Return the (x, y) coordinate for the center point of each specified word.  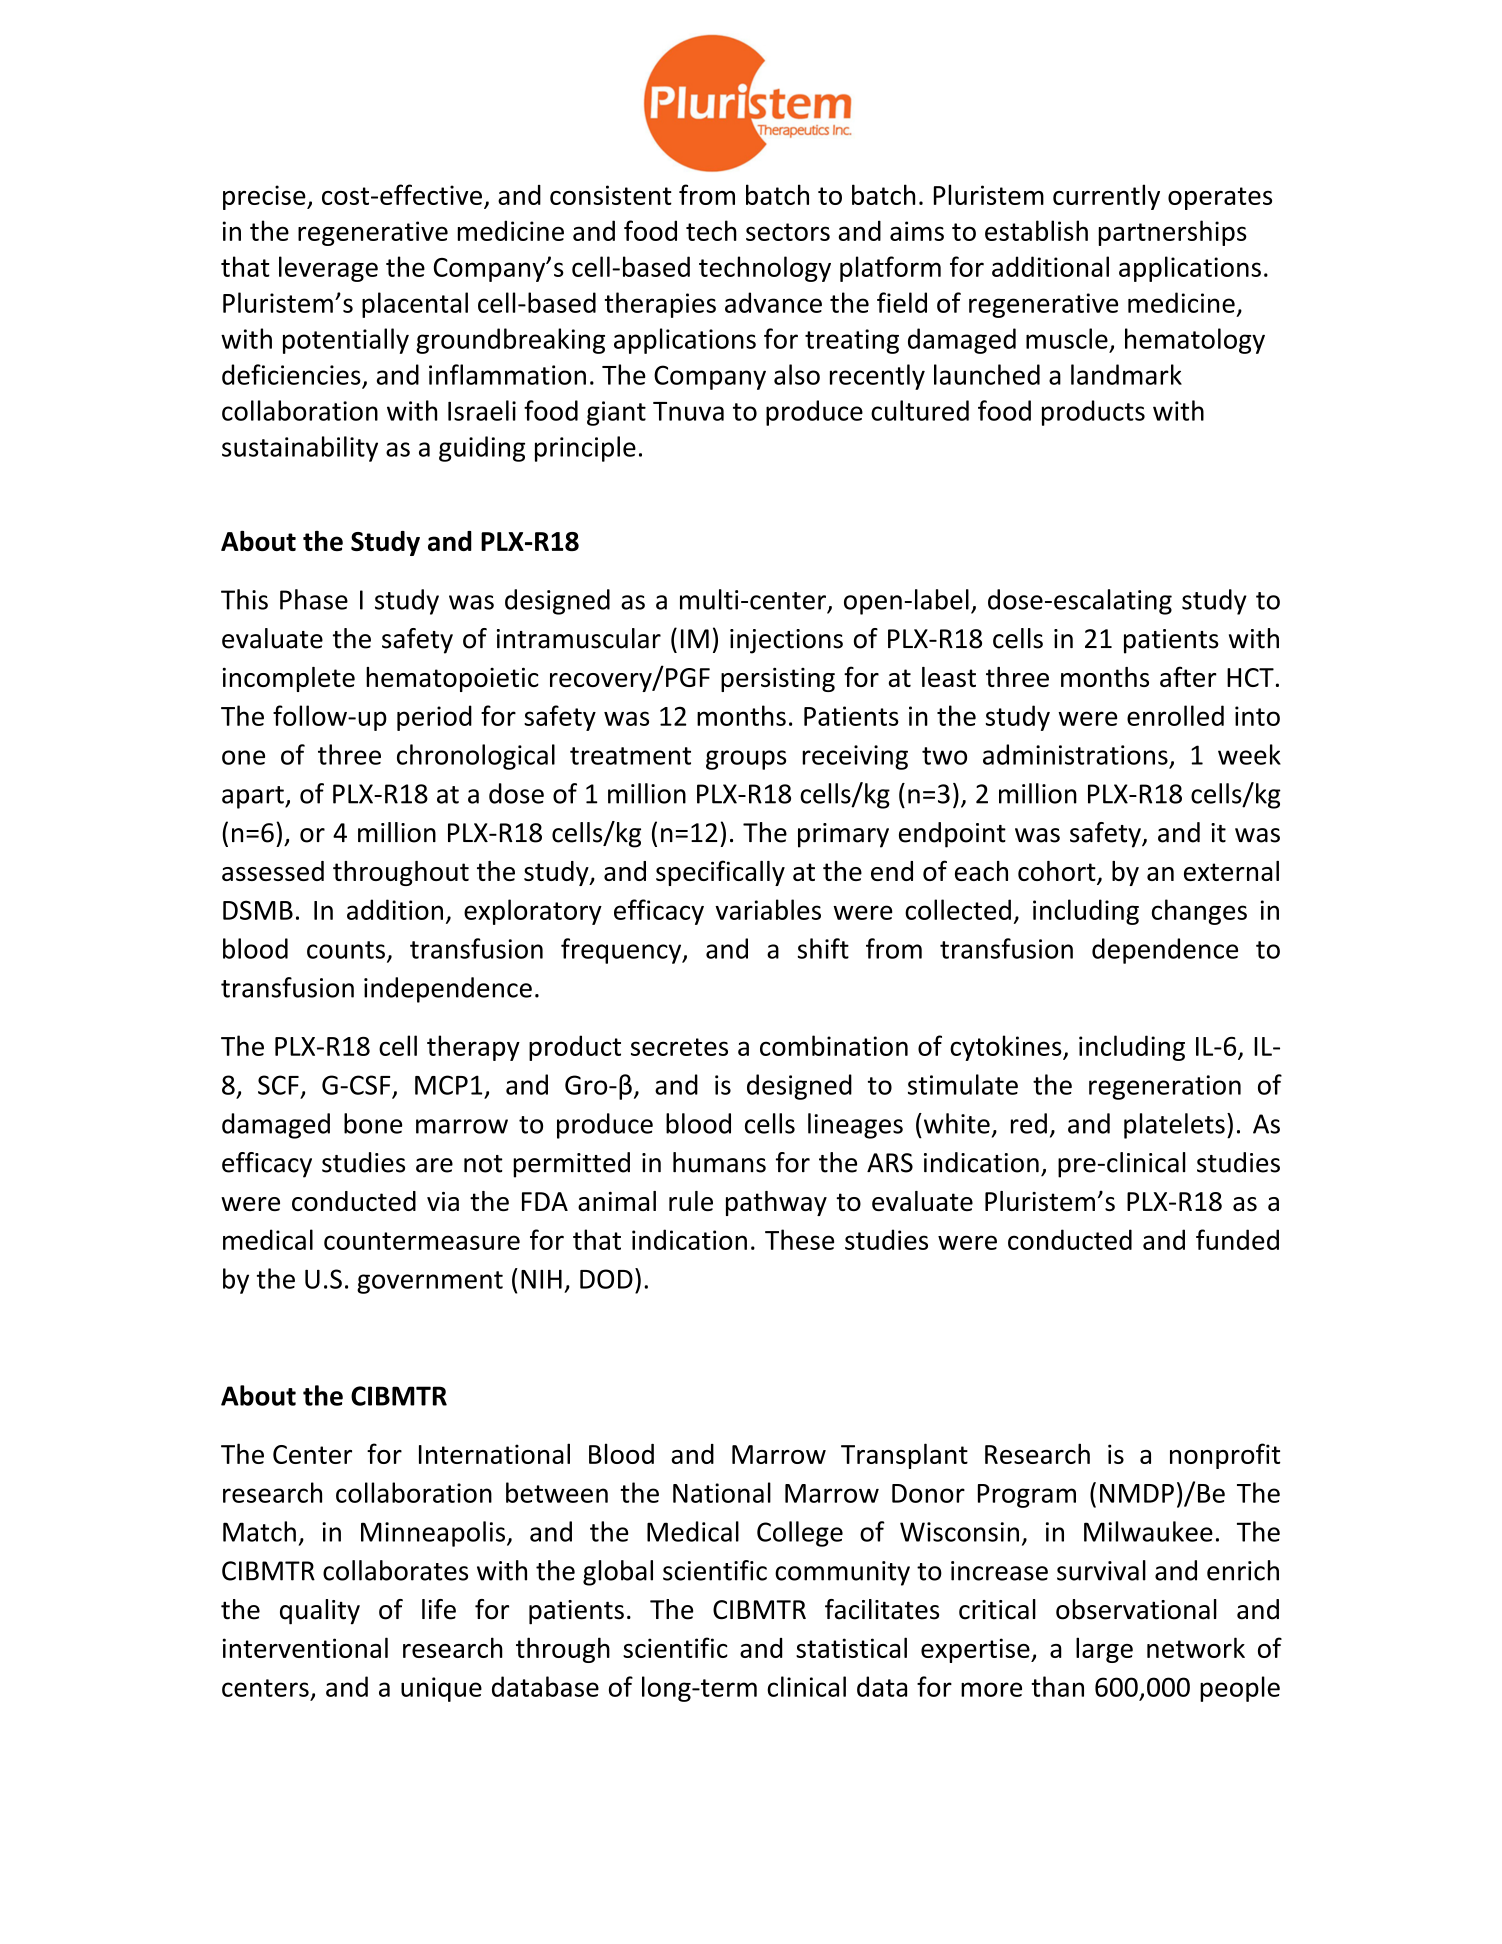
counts (346, 950)
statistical (851, 1647)
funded (1237, 1239)
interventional (305, 1647)
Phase (314, 599)
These (799, 1239)
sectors (788, 232)
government (430, 1282)
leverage (328, 269)
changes (1199, 912)
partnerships (1172, 233)
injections (786, 641)
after (1188, 676)
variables (768, 909)
